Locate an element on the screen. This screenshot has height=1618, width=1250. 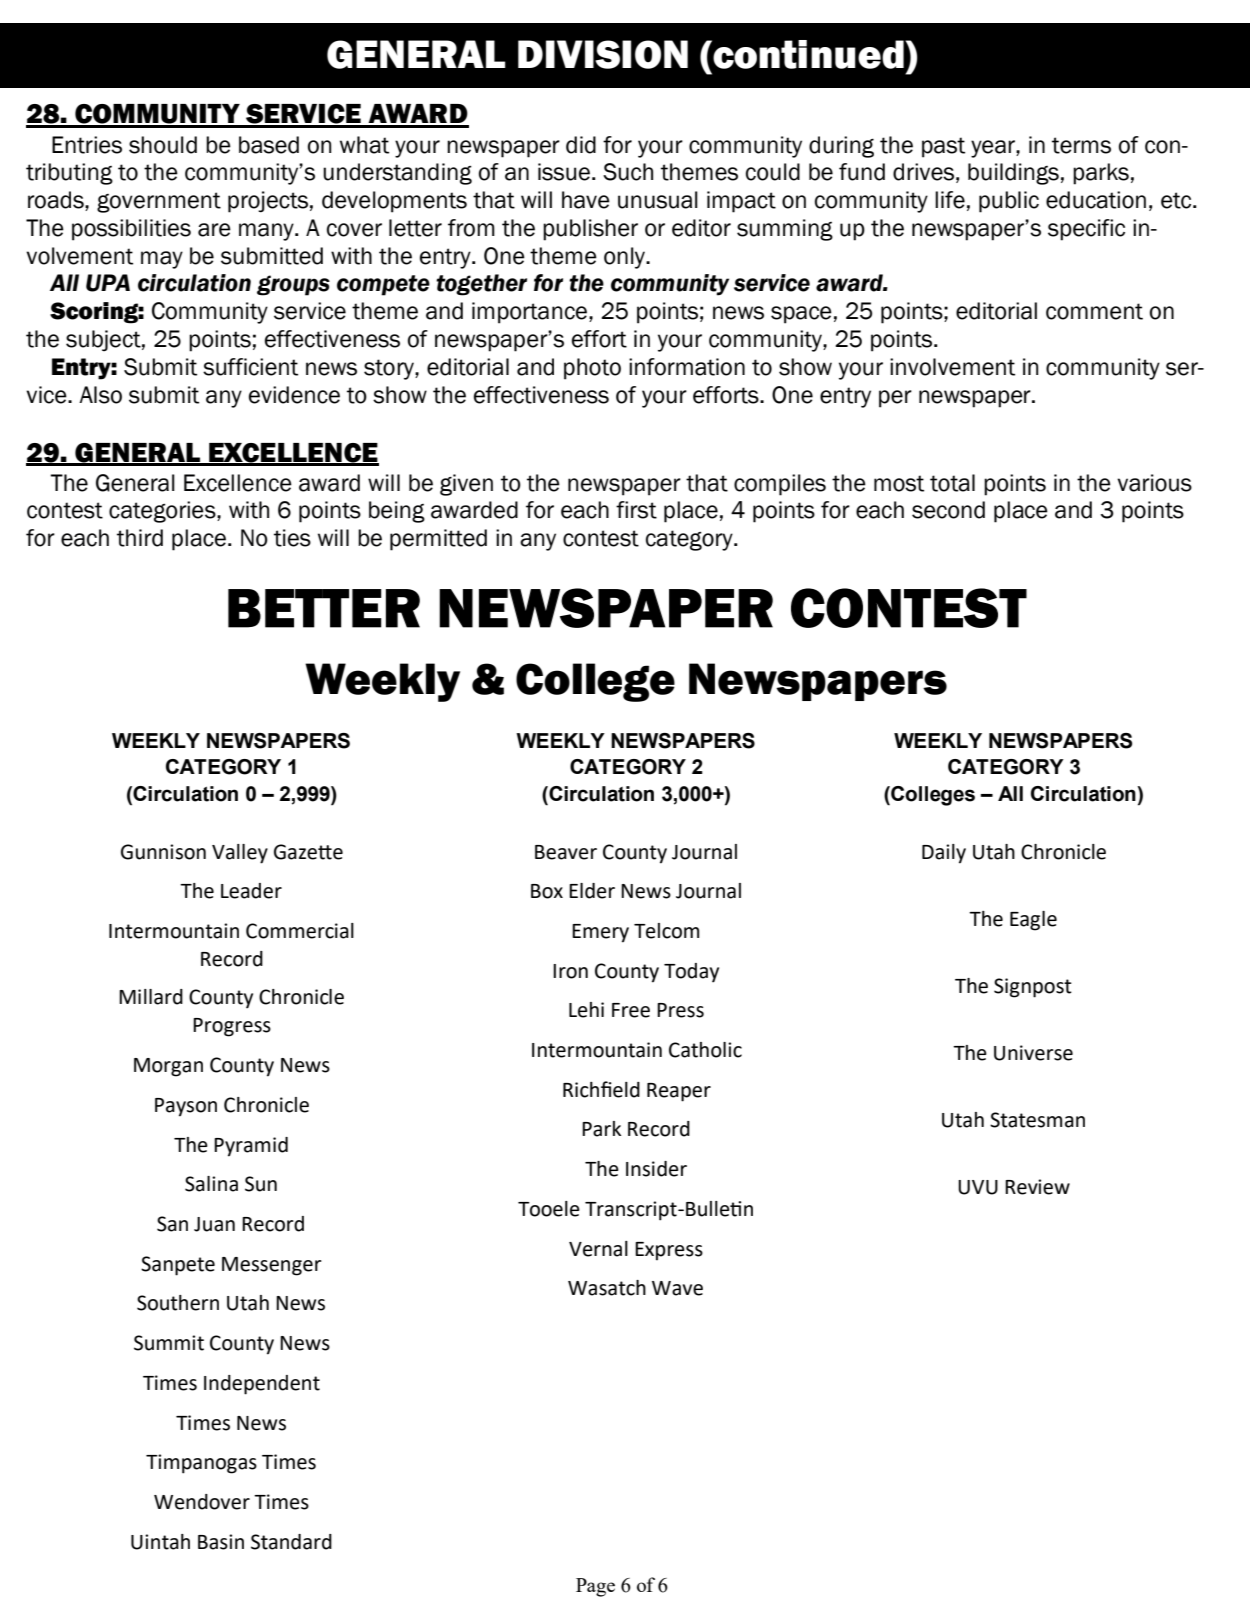
DIVISION is located at coordinates (603, 54).
